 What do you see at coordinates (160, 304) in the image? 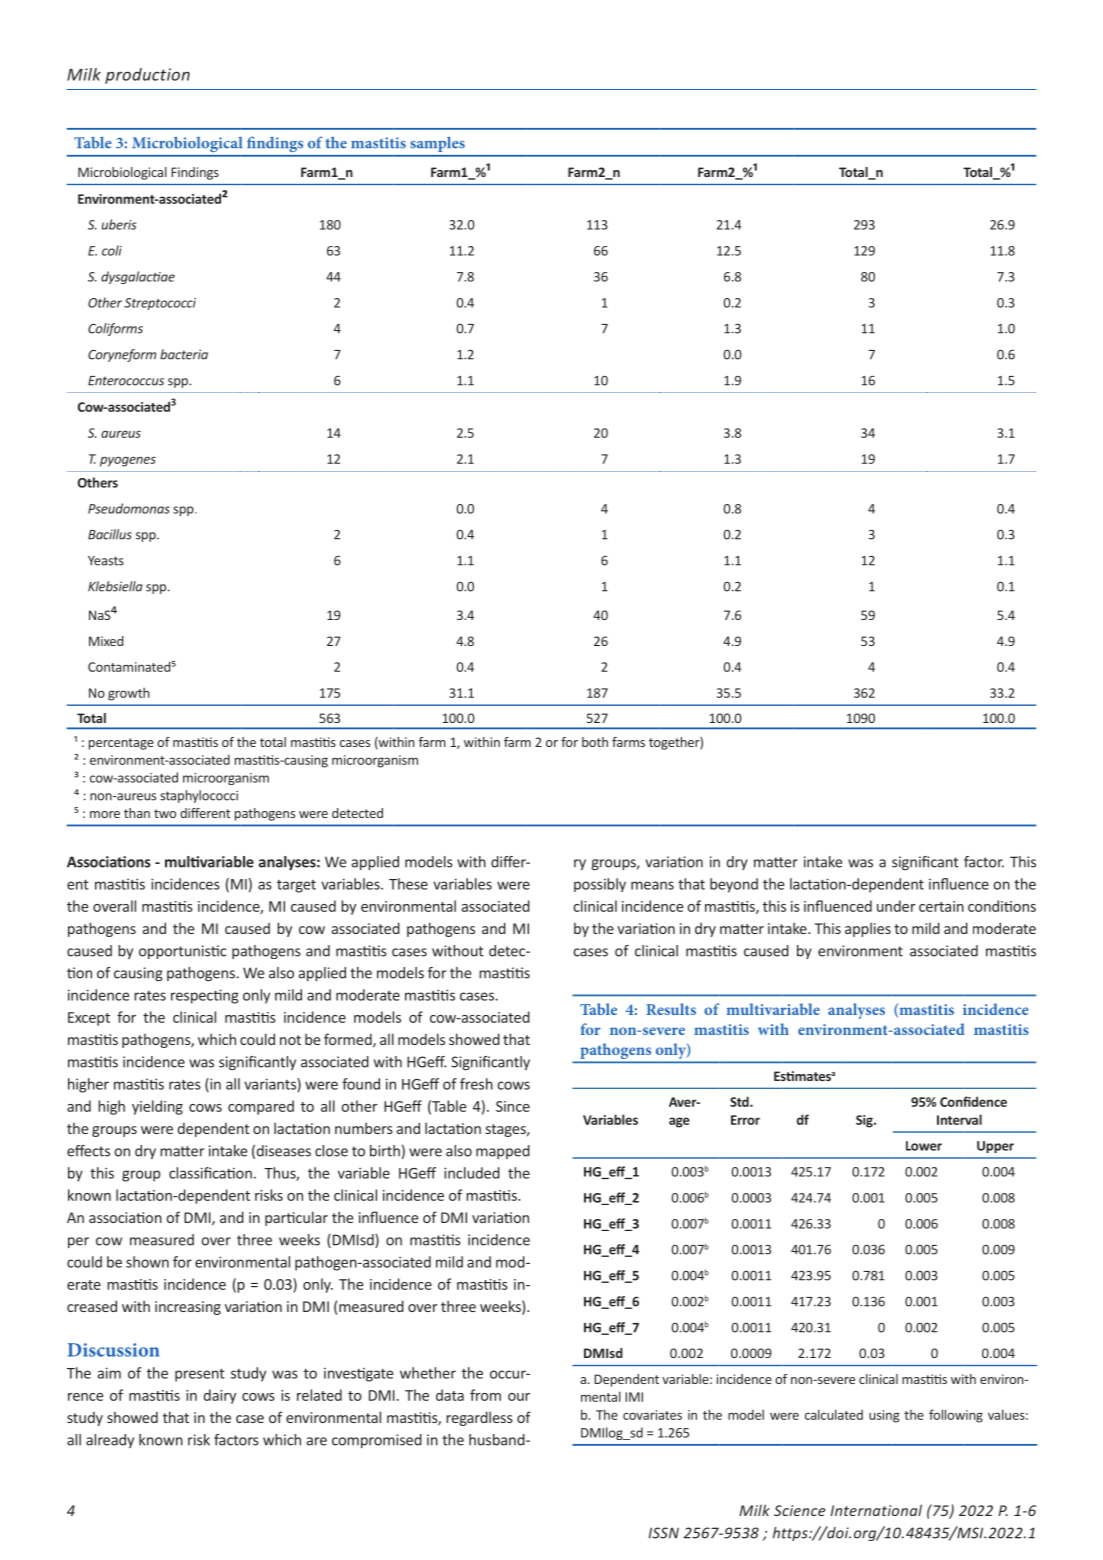
I see `Streptococci` at bounding box center [160, 304].
